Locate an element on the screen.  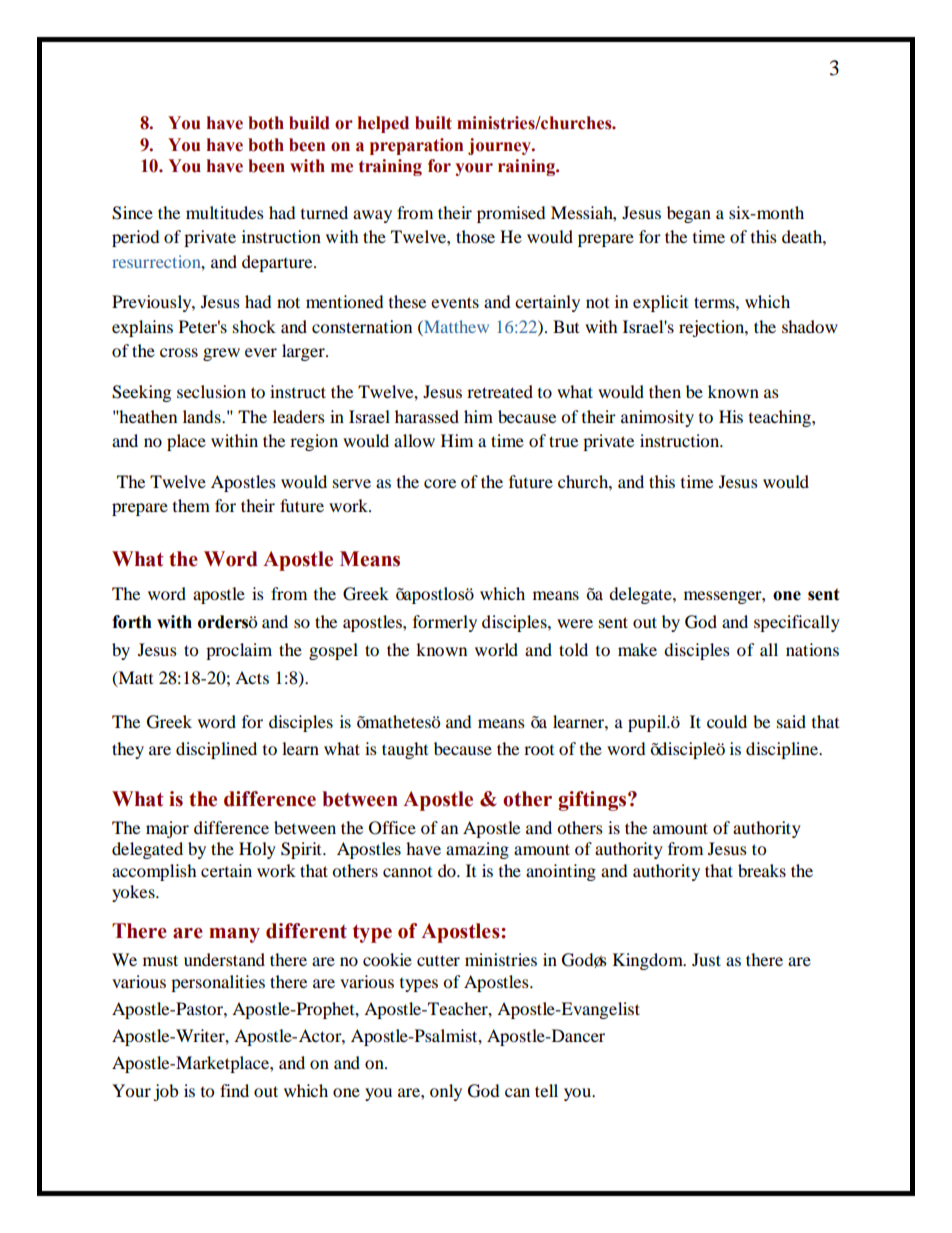
they is located at coordinates (128, 750).
